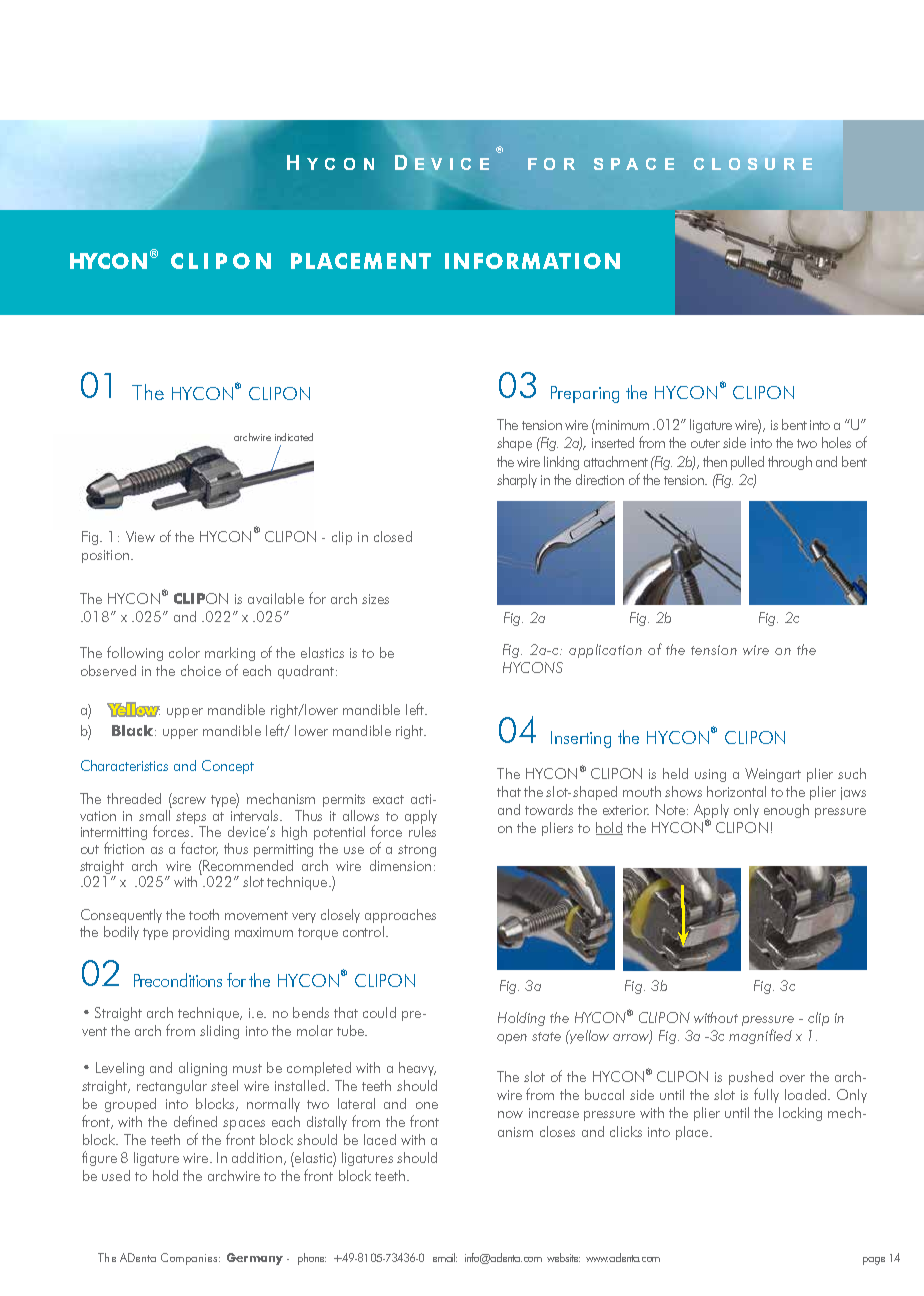 Image resolution: width=924 pixels, height=1296 pixels. What do you see at coordinates (190, 1259) in the screenshot?
I see `Companies` at bounding box center [190, 1259].
